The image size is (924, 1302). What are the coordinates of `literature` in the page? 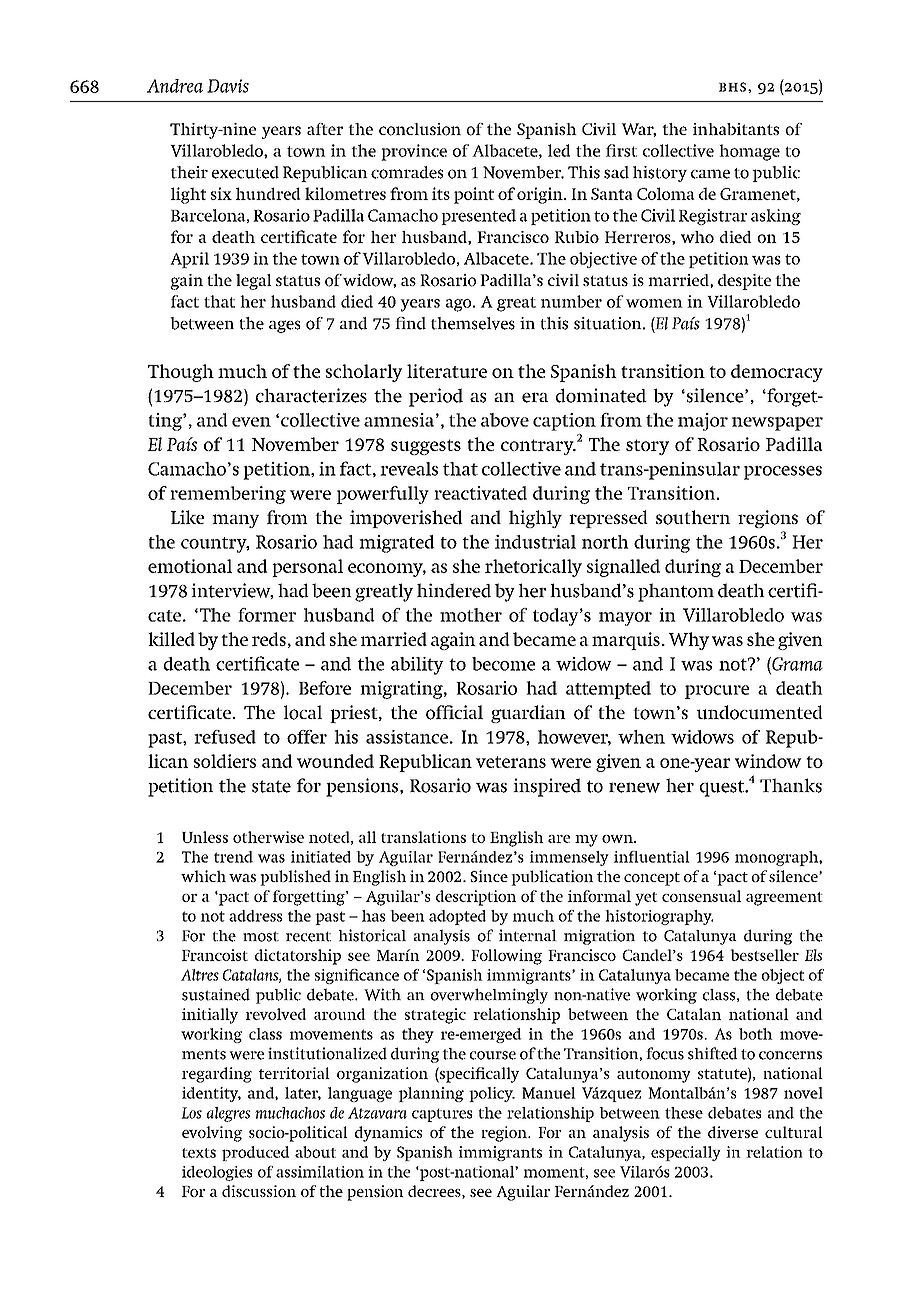 It's located at (447, 371).
